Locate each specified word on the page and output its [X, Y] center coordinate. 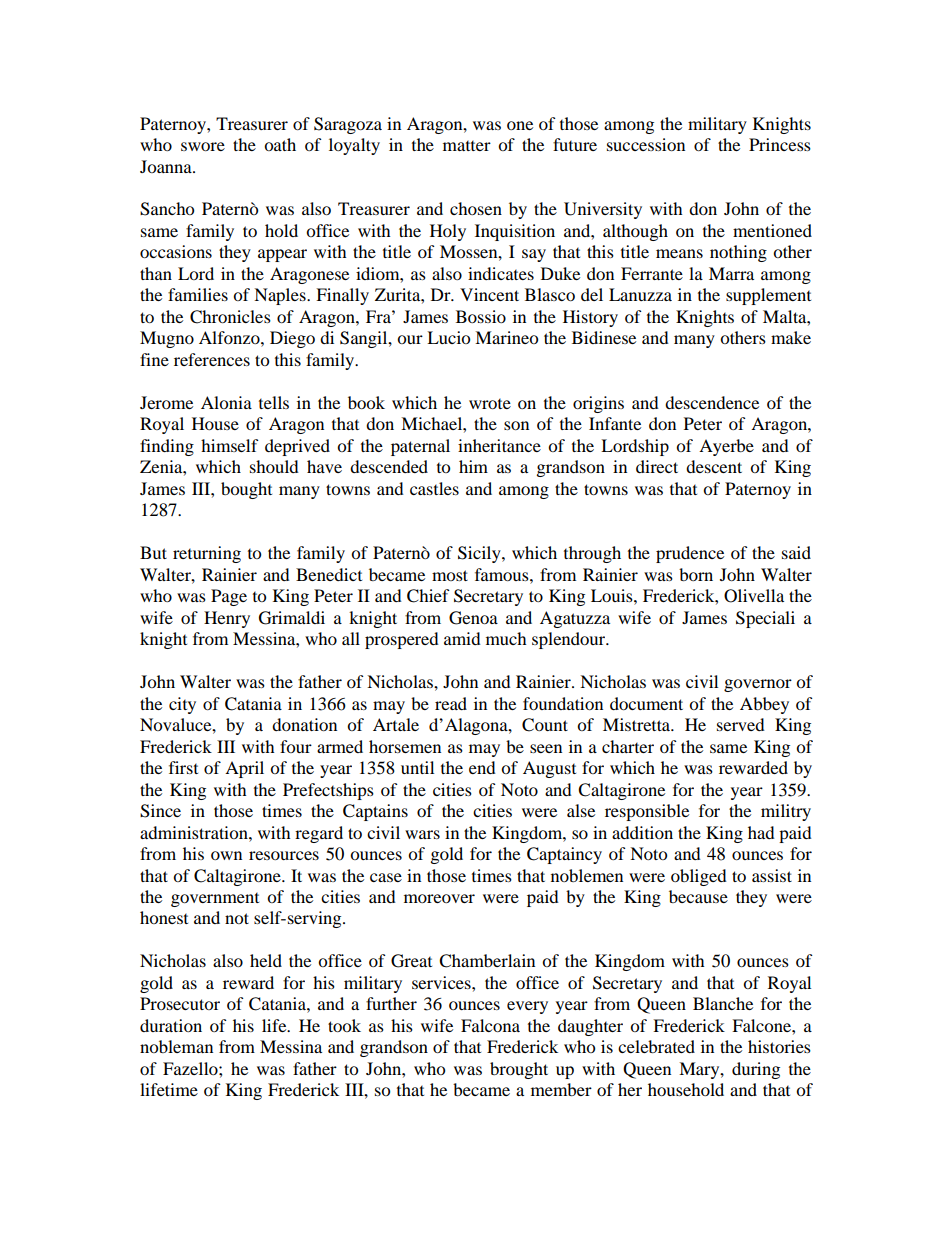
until [417, 767]
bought [246, 490]
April [244, 769]
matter [467, 146]
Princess [780, 144]
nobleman [176, 1046]
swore [203, 146]
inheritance [499, 445]
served [741, 724]
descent [714, 466]
